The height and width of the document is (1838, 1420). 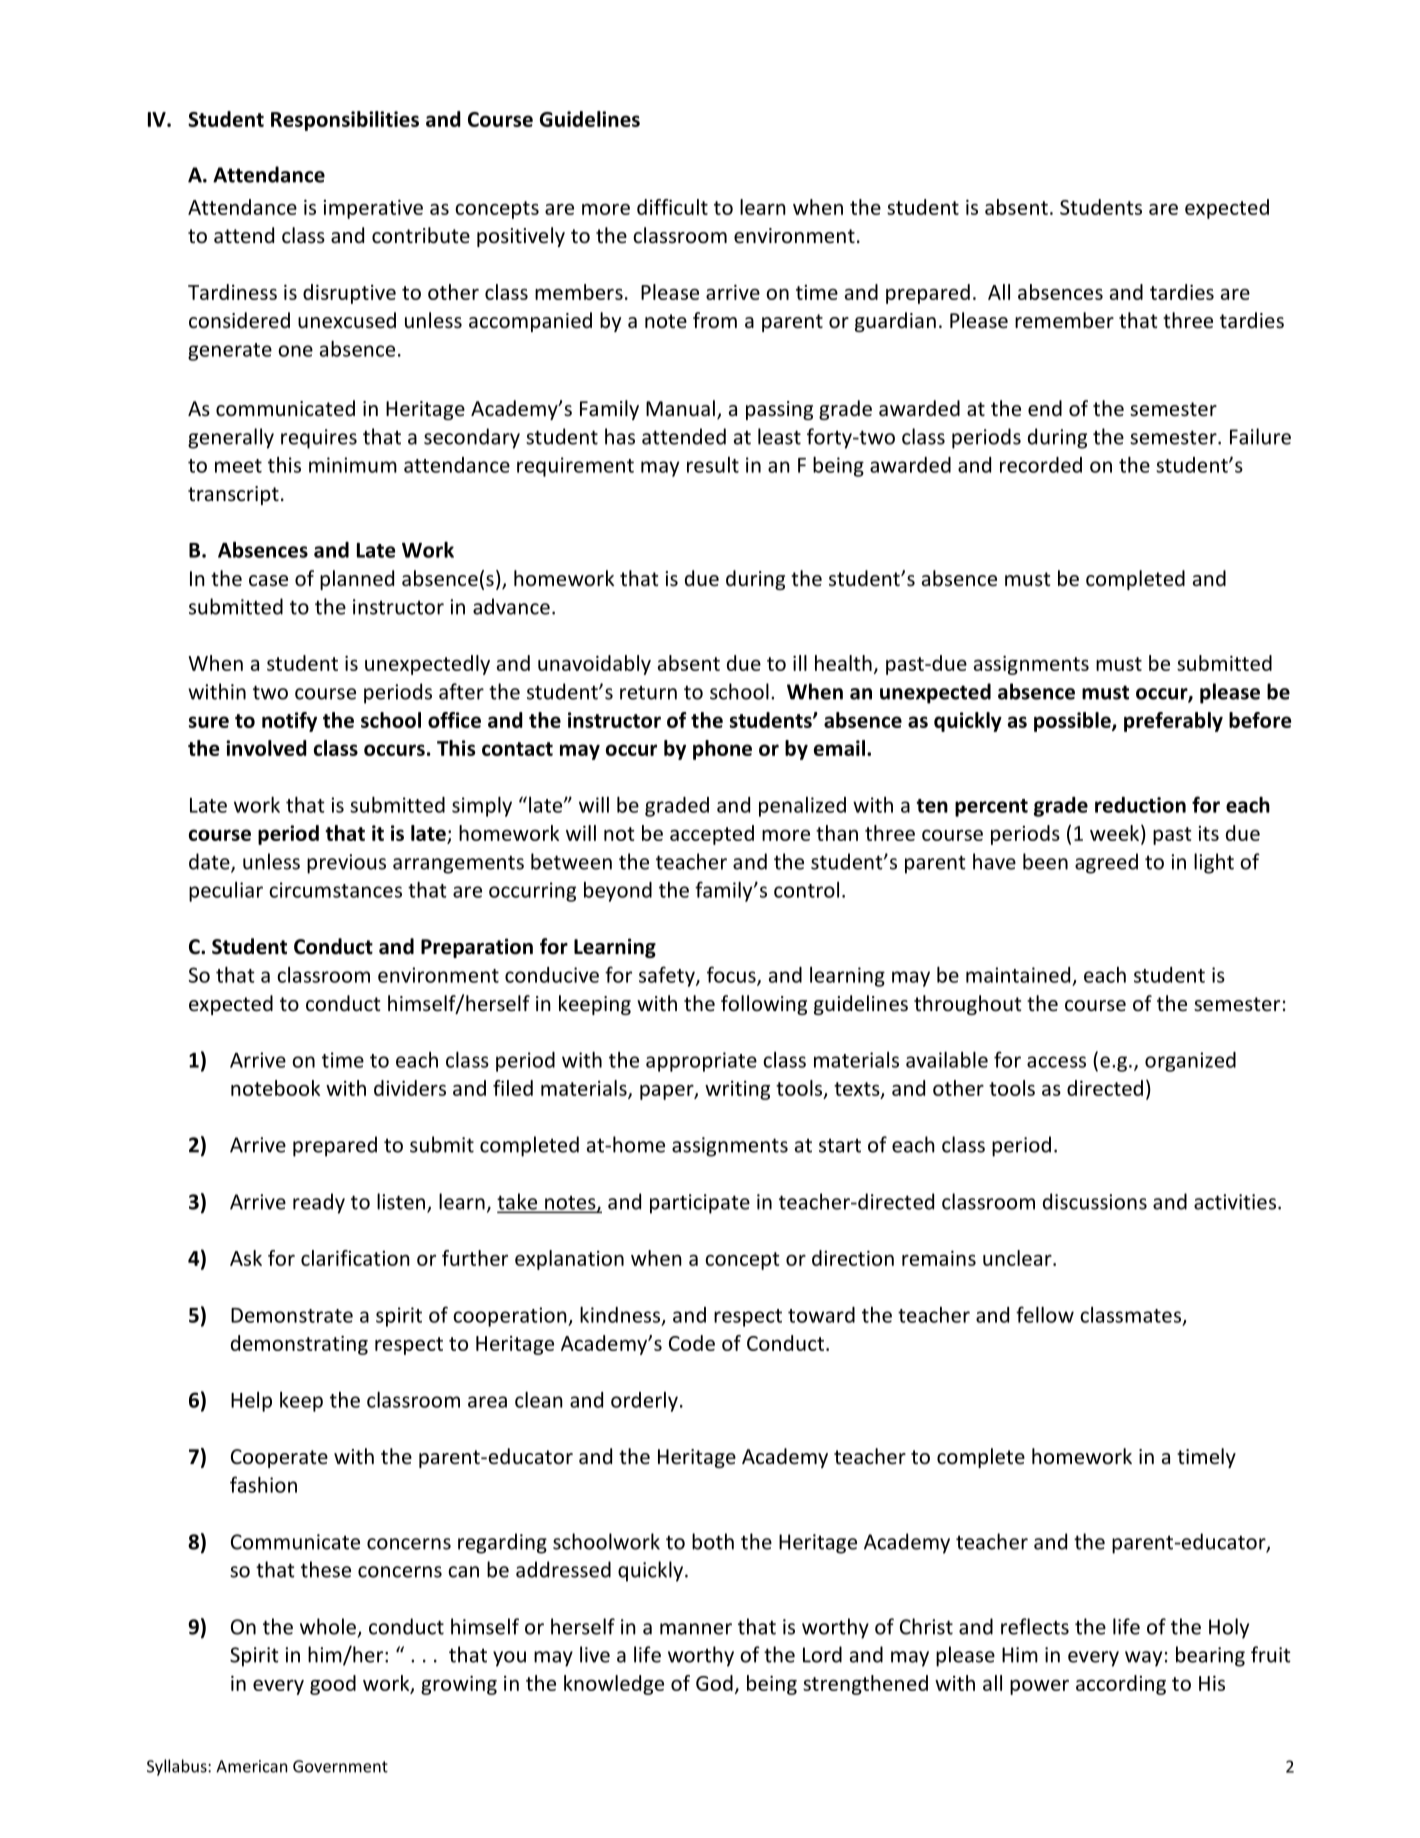 What do you see at coordinates (1064, 320) in the document?
I see `remember` at bounding box center [1064, 320].
